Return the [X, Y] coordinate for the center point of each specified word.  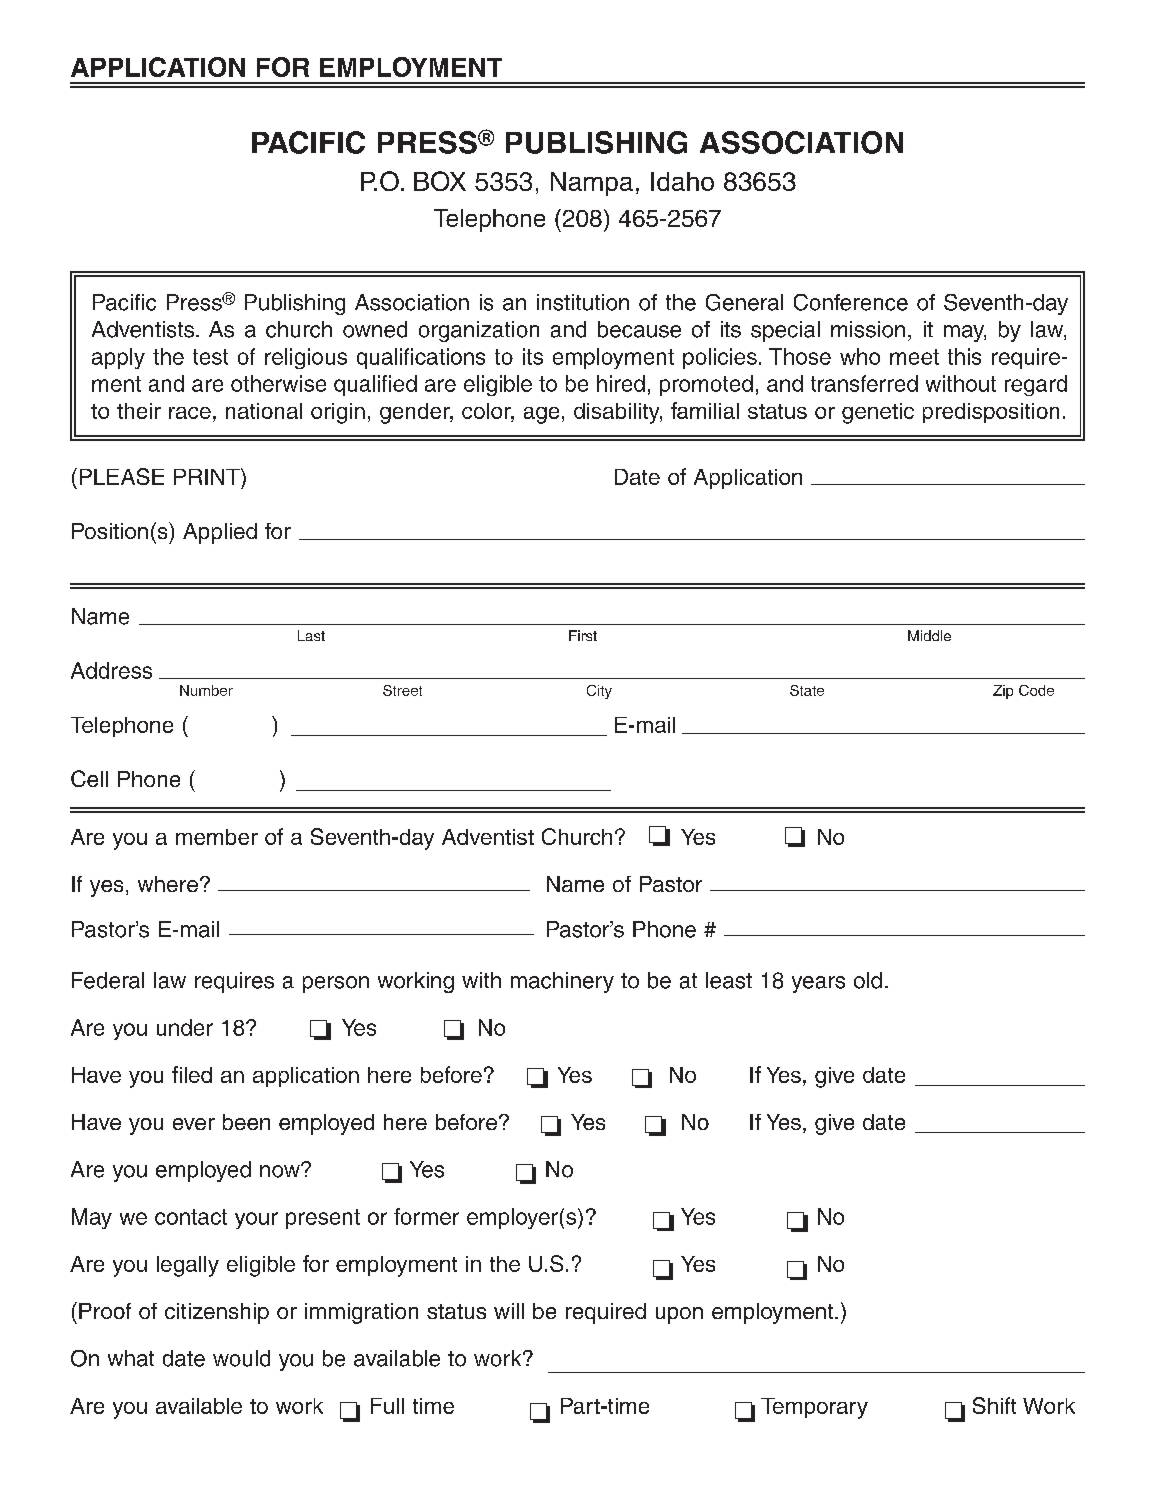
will [509, 1311]
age [541, 415]
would [241, 1358]
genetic [878, 413]
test [210, 357]
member [217, 837]
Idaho [682, 181]
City [599, 692]
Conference [851, 302]
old [868, 980]
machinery [562, 982]
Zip [1003, 692]
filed [192, 1074]
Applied [220, 533]
